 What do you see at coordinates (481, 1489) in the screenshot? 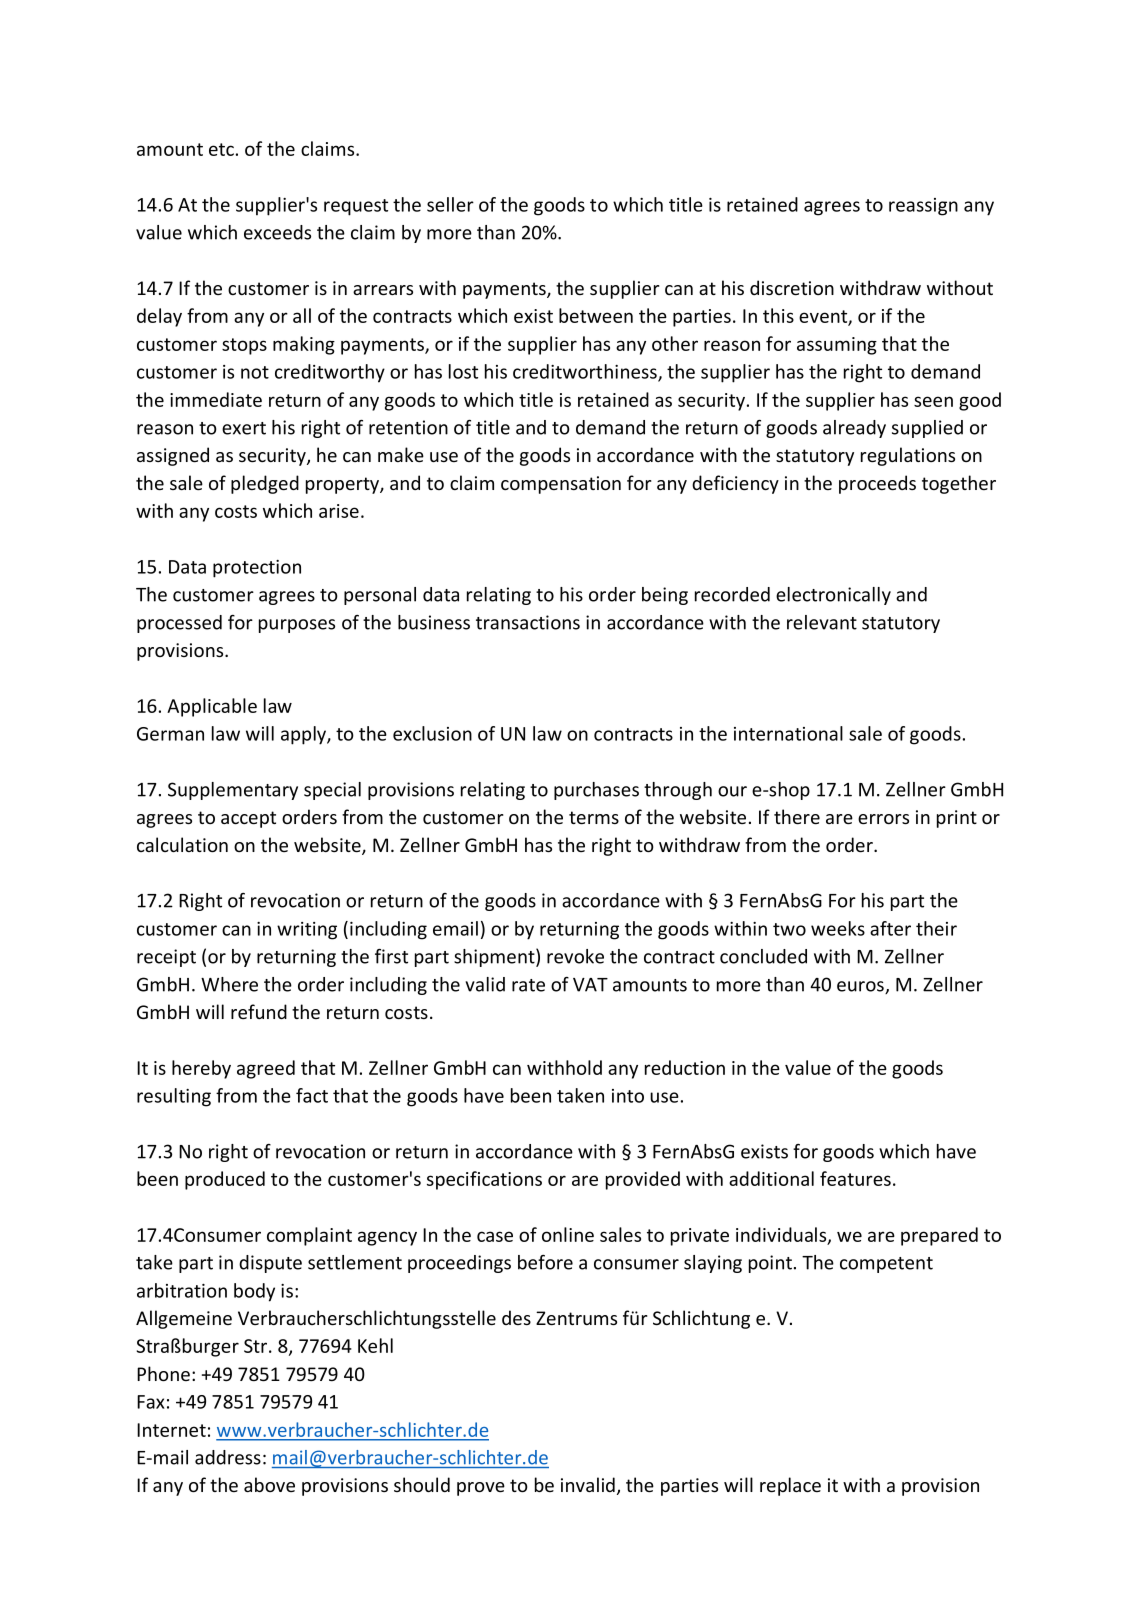
I see `prove` at bounding box center [481, 1489].
